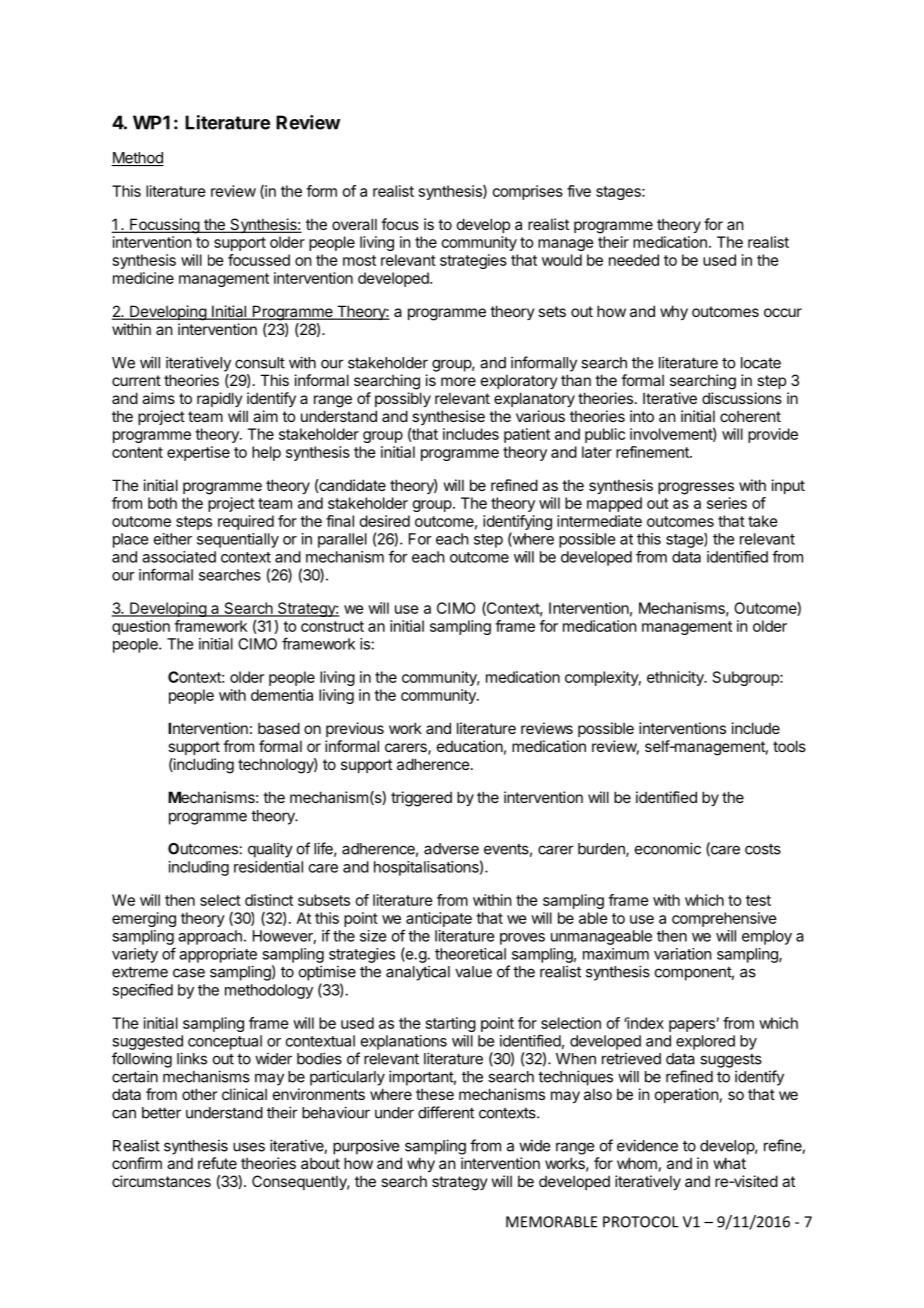 This screenshot has height=1308, width=924. Describe the element at coordinates (446, 1112) in the screenshot. I see `different` at that location.
